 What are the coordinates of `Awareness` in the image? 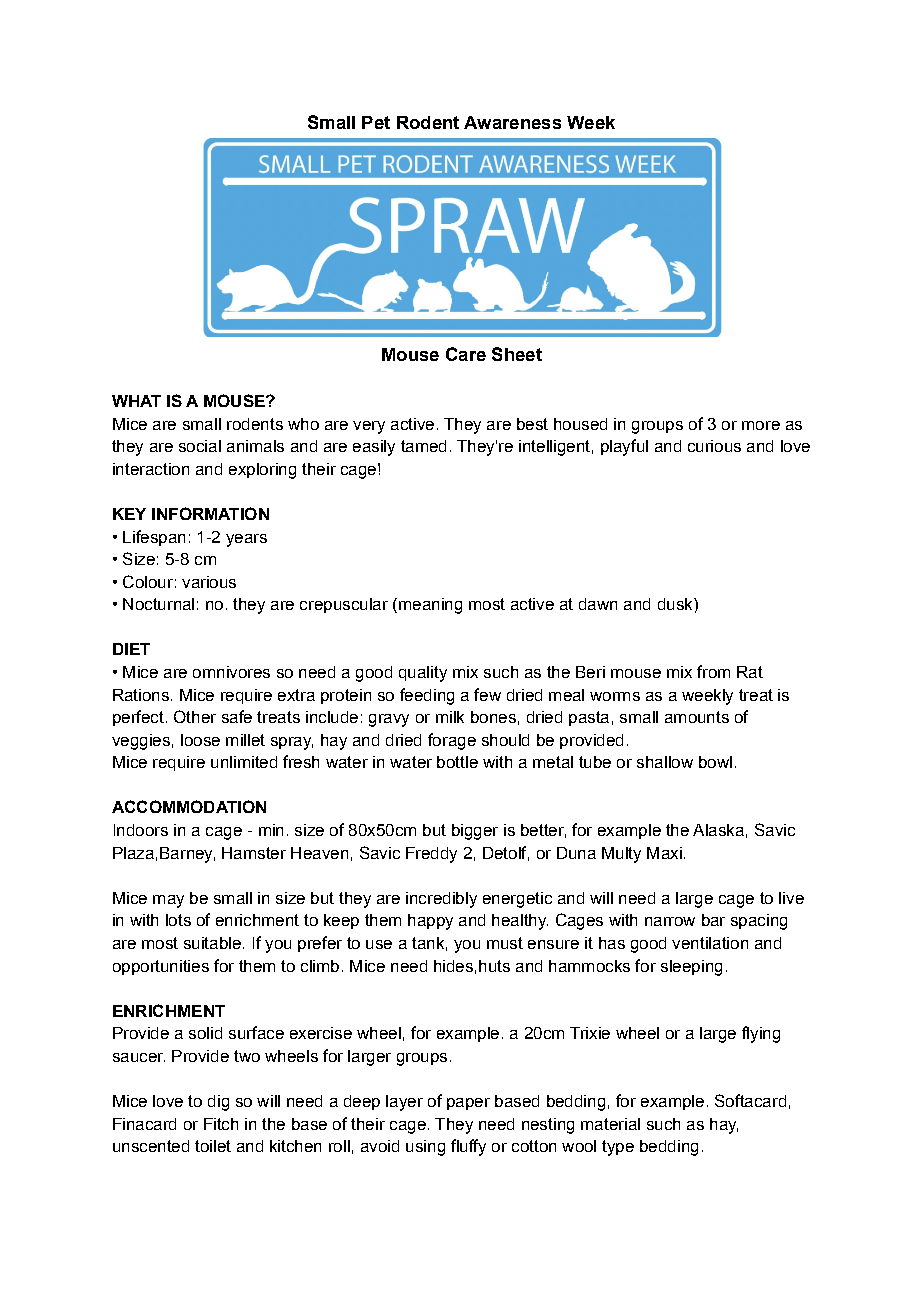 It's located at (512, 122).
